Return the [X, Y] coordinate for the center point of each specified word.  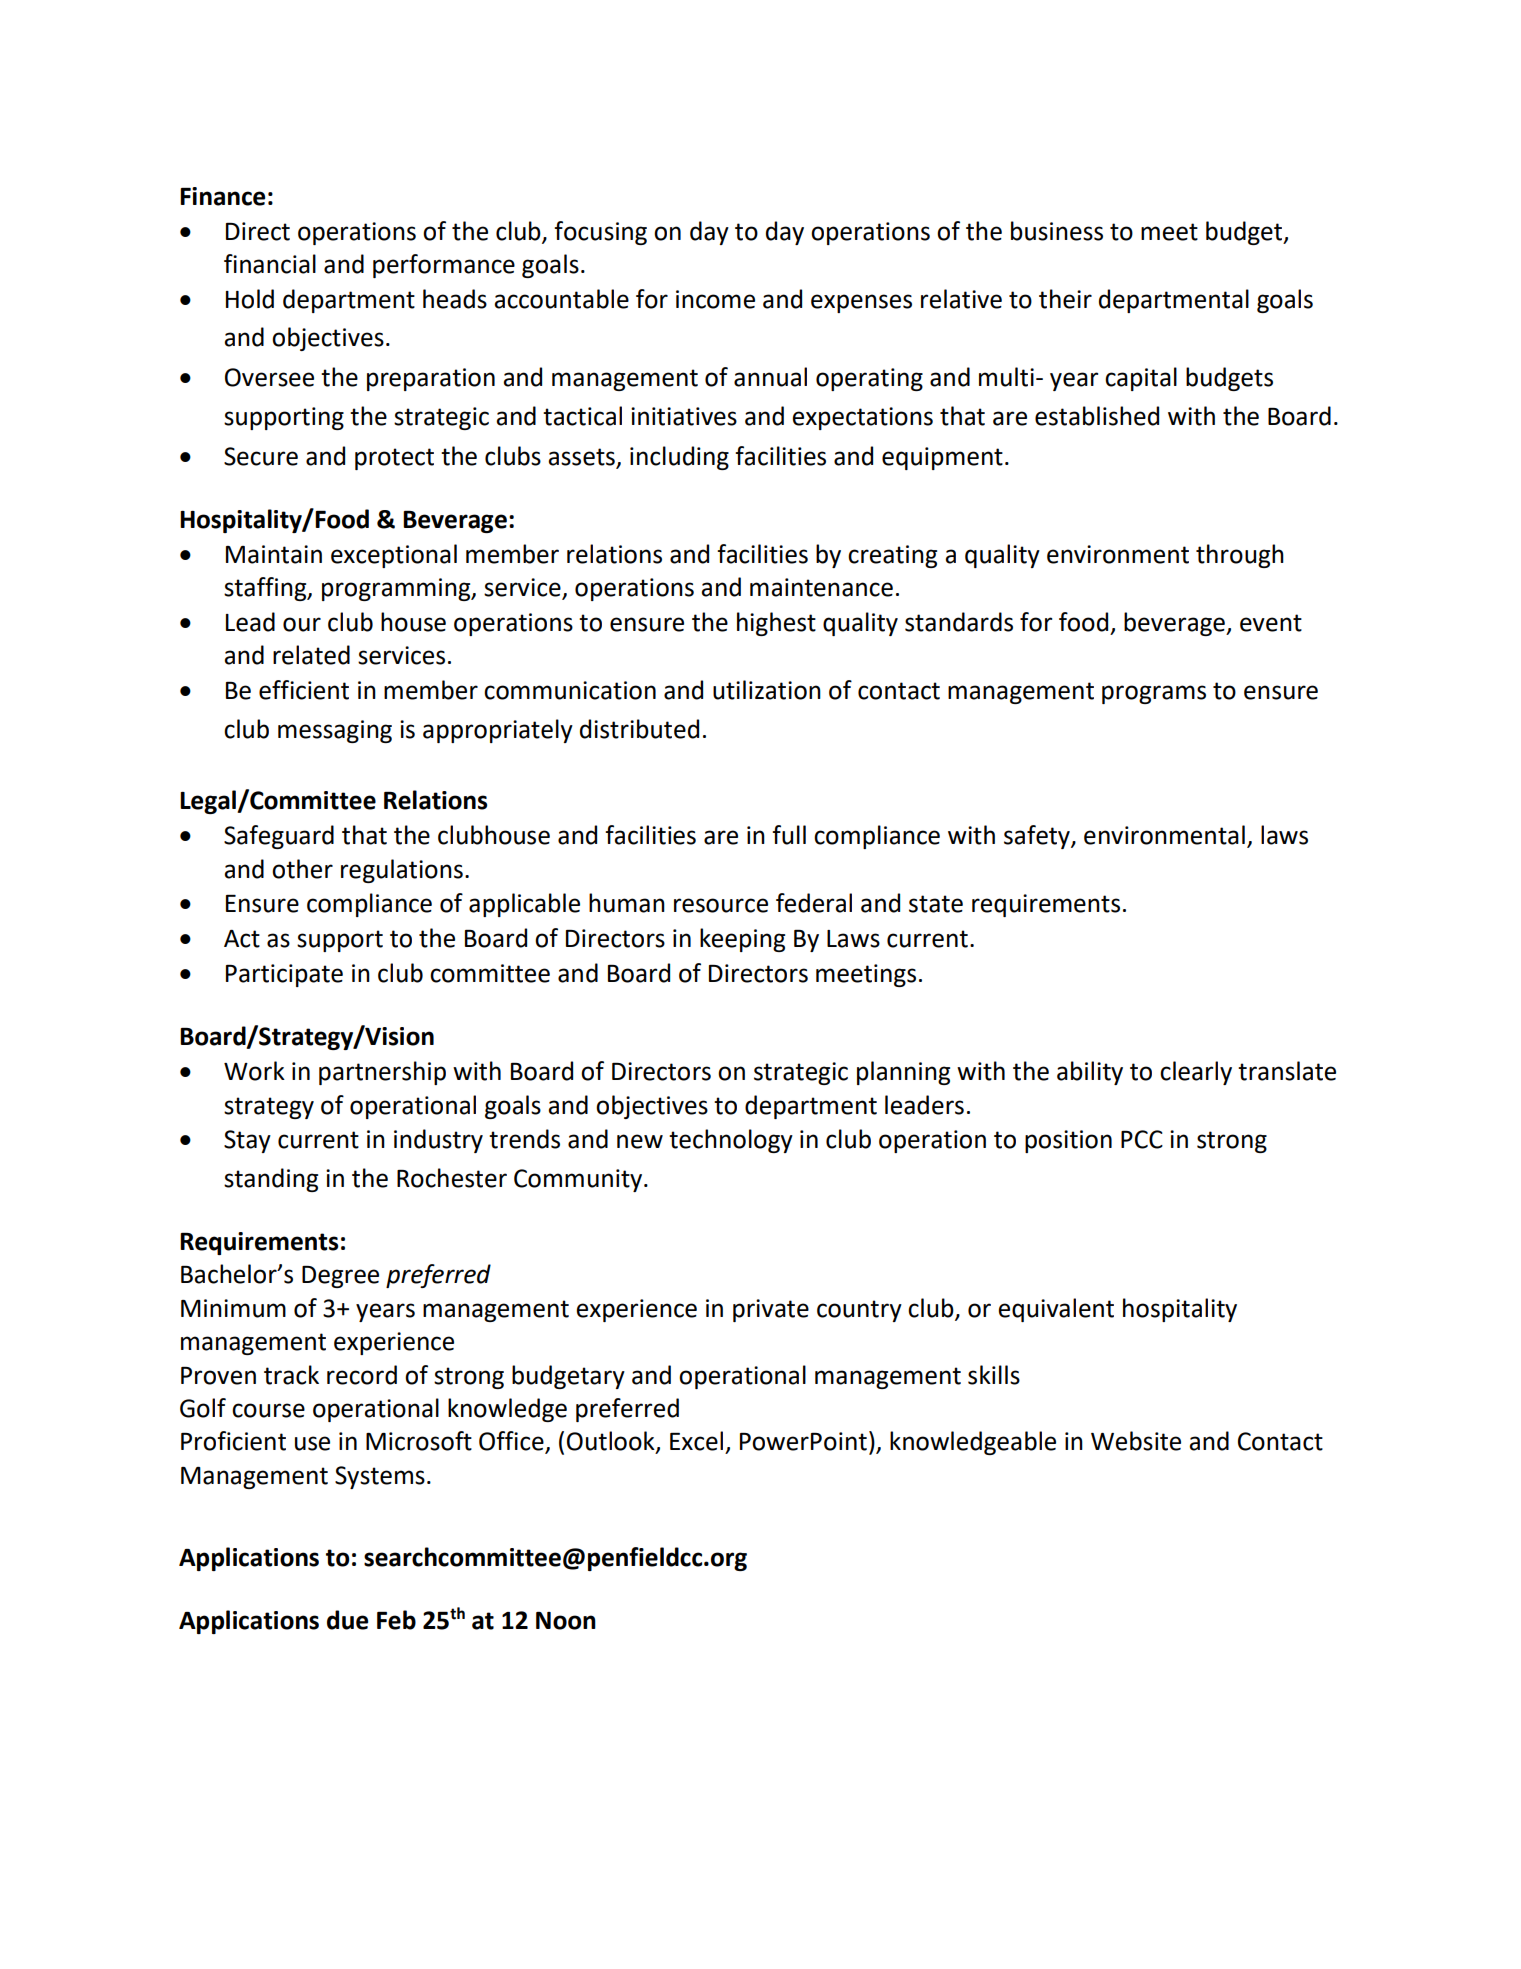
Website [1136, 1441]
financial [270, 264]
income [715, 299]
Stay [247, 1141]
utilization [767, 690]
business [1057, 231]
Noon [566, 1621]
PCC [1142, 1139]
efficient [304, 690]
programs [1154, 694]
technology [731, 1141]
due [347, 1620]
